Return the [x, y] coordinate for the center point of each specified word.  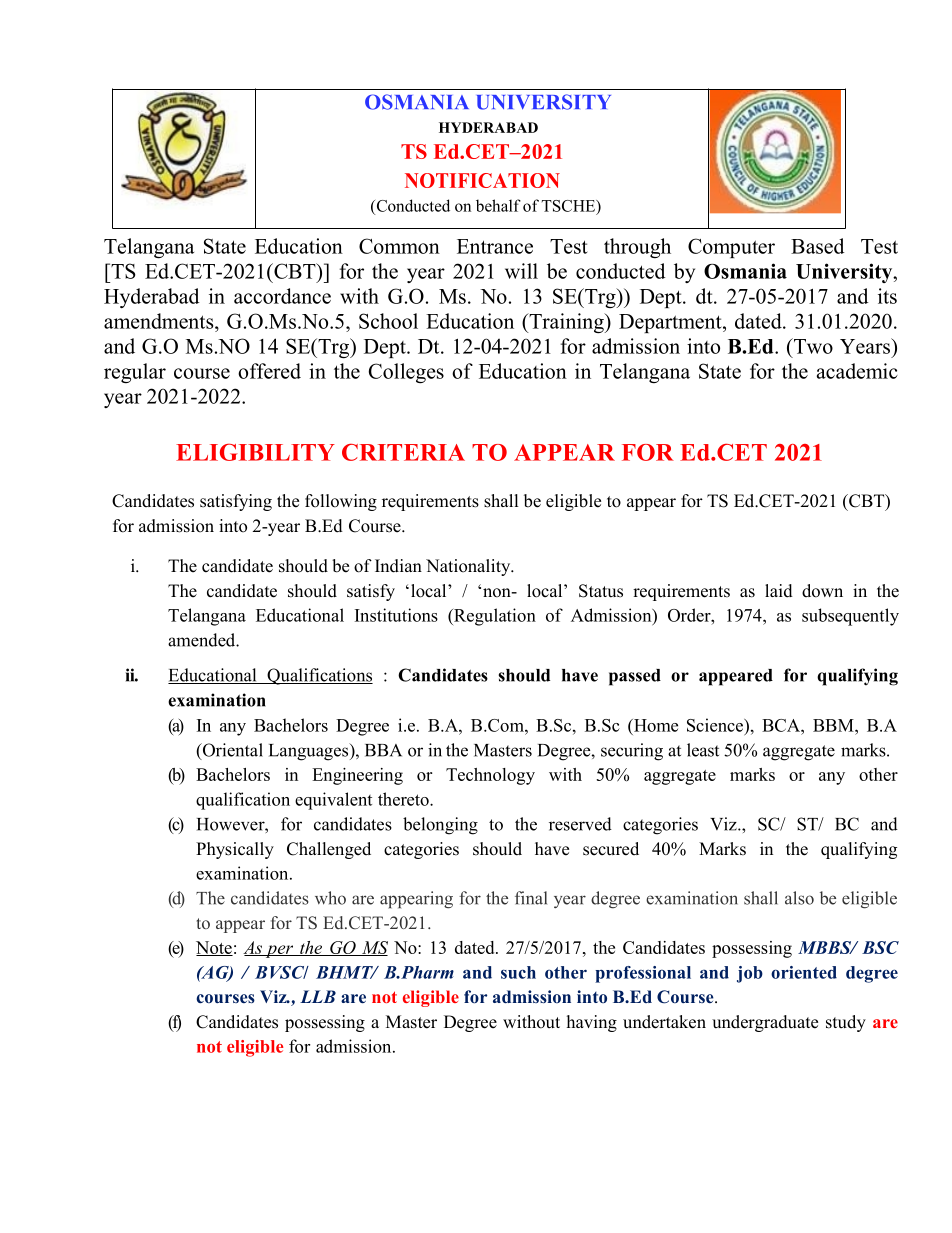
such [518, 972]
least [703, 750]
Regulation [494, 617]
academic [857, 371]
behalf [498, 205]
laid [779, 591]
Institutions [396, 615]
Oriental [231, 751]
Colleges [406, 373]
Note [214, 948]
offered [269, 371]
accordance [282, 296]
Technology [490, 776]
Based [817, 246]
